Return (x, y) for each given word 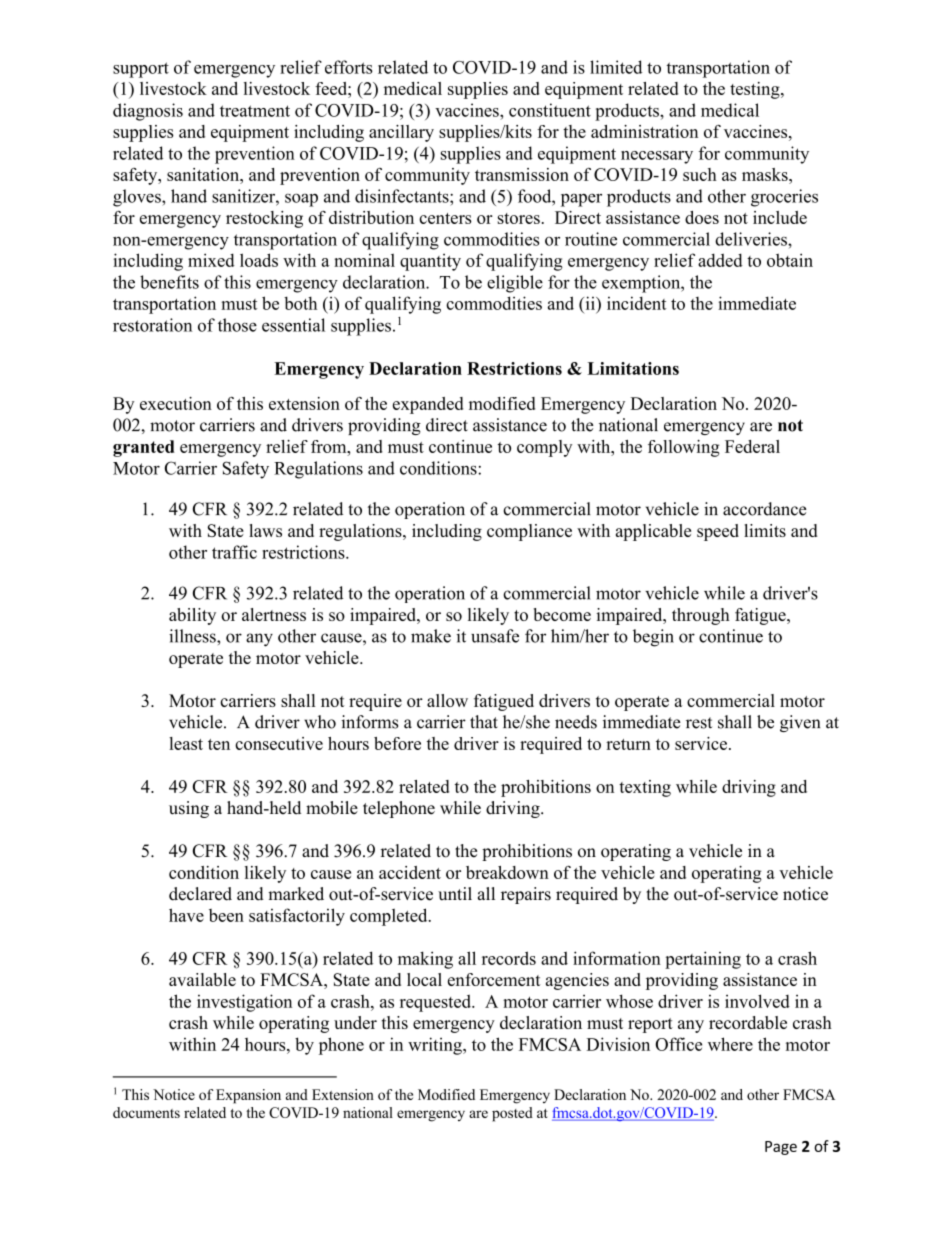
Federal (752, 446)
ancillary (401, 133)
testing (756, 90)
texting (645, 788)
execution (176, 403)
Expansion (248, 1096)
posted (512, 1114)
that (484, 722)
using (189, 809)
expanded (428, 405)
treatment (255, 111)
